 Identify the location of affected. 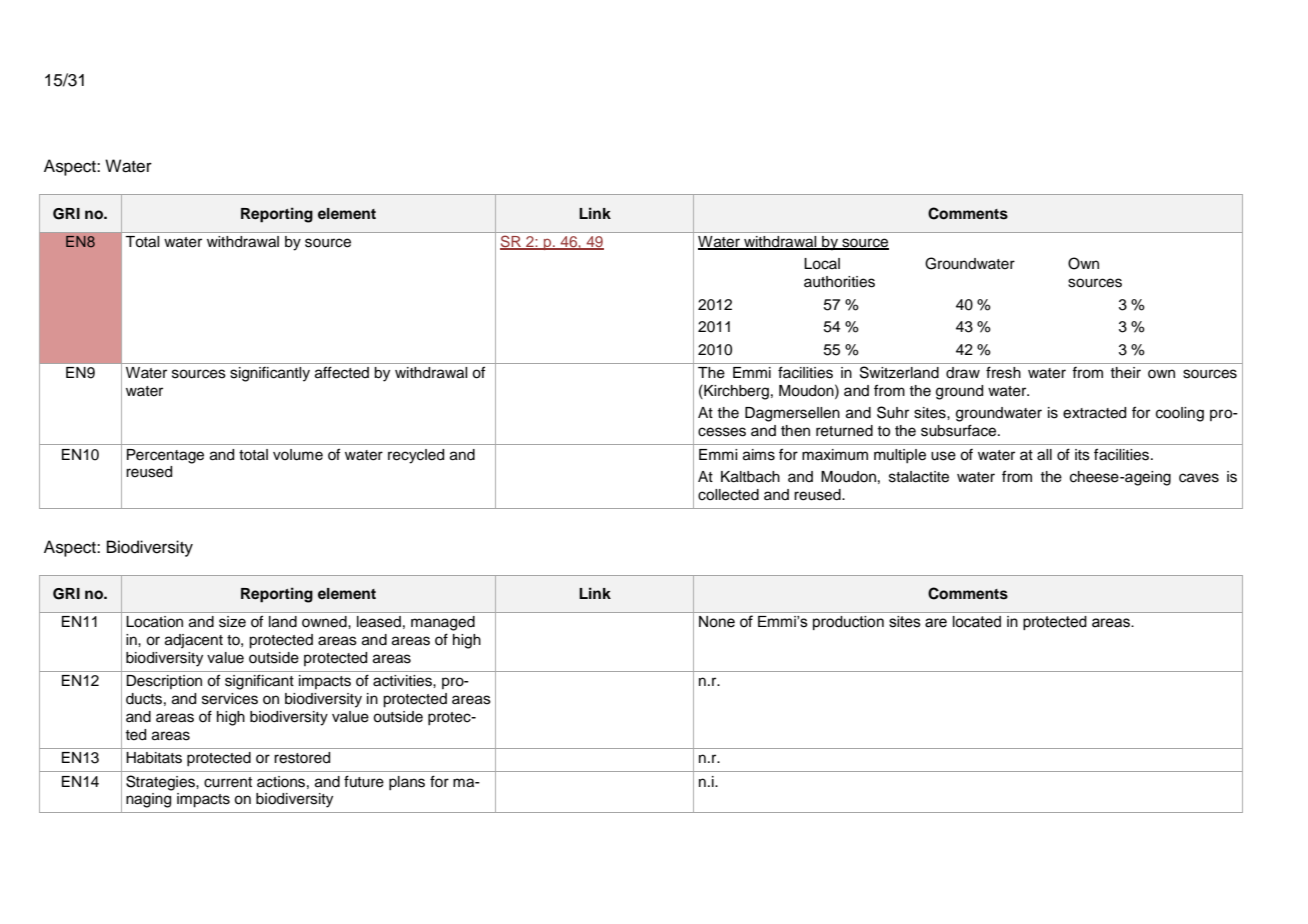
(342, 372).
